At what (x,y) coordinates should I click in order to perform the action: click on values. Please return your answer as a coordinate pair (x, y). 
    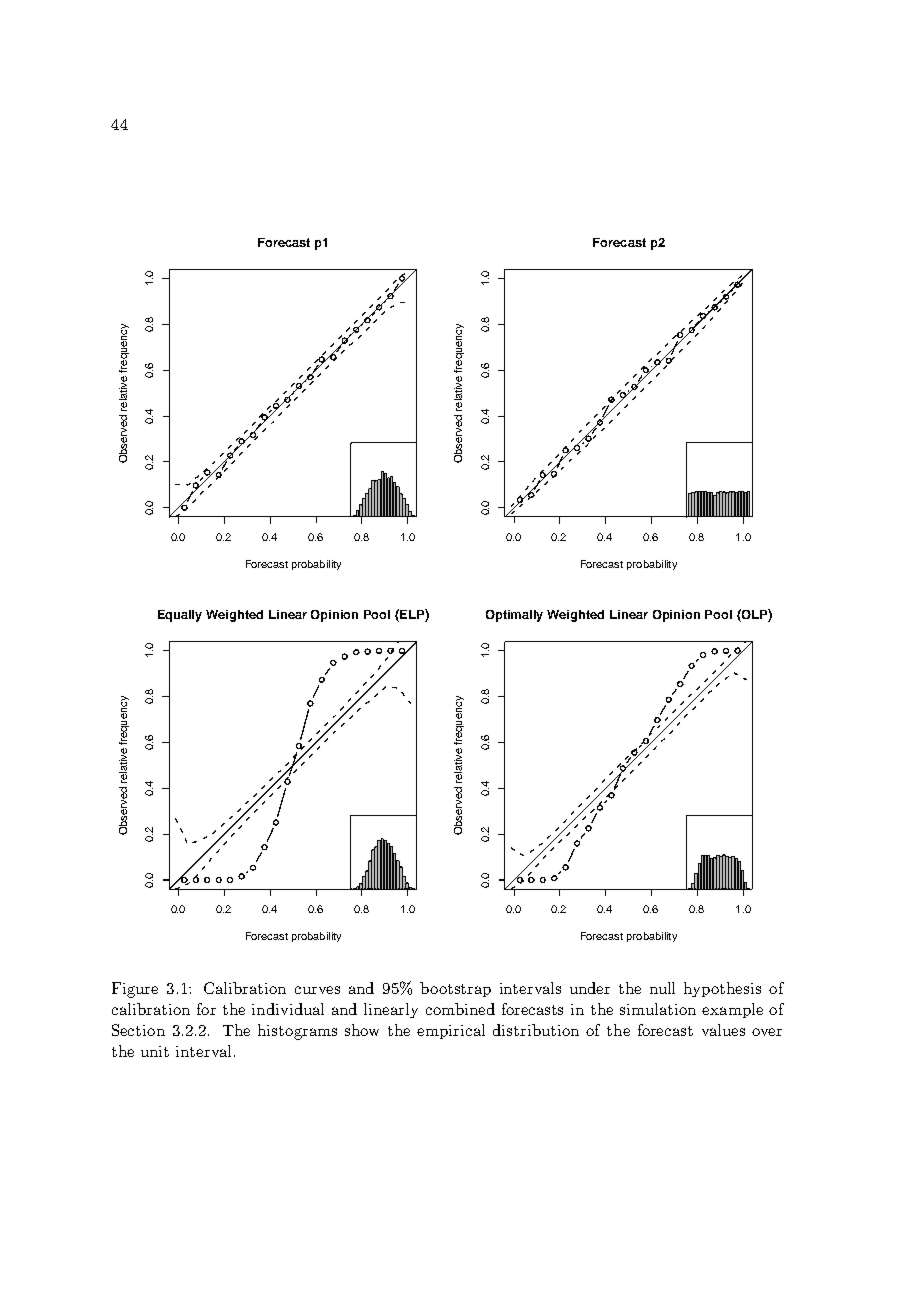
    Looking at the image, I should click on (723, 1030).
